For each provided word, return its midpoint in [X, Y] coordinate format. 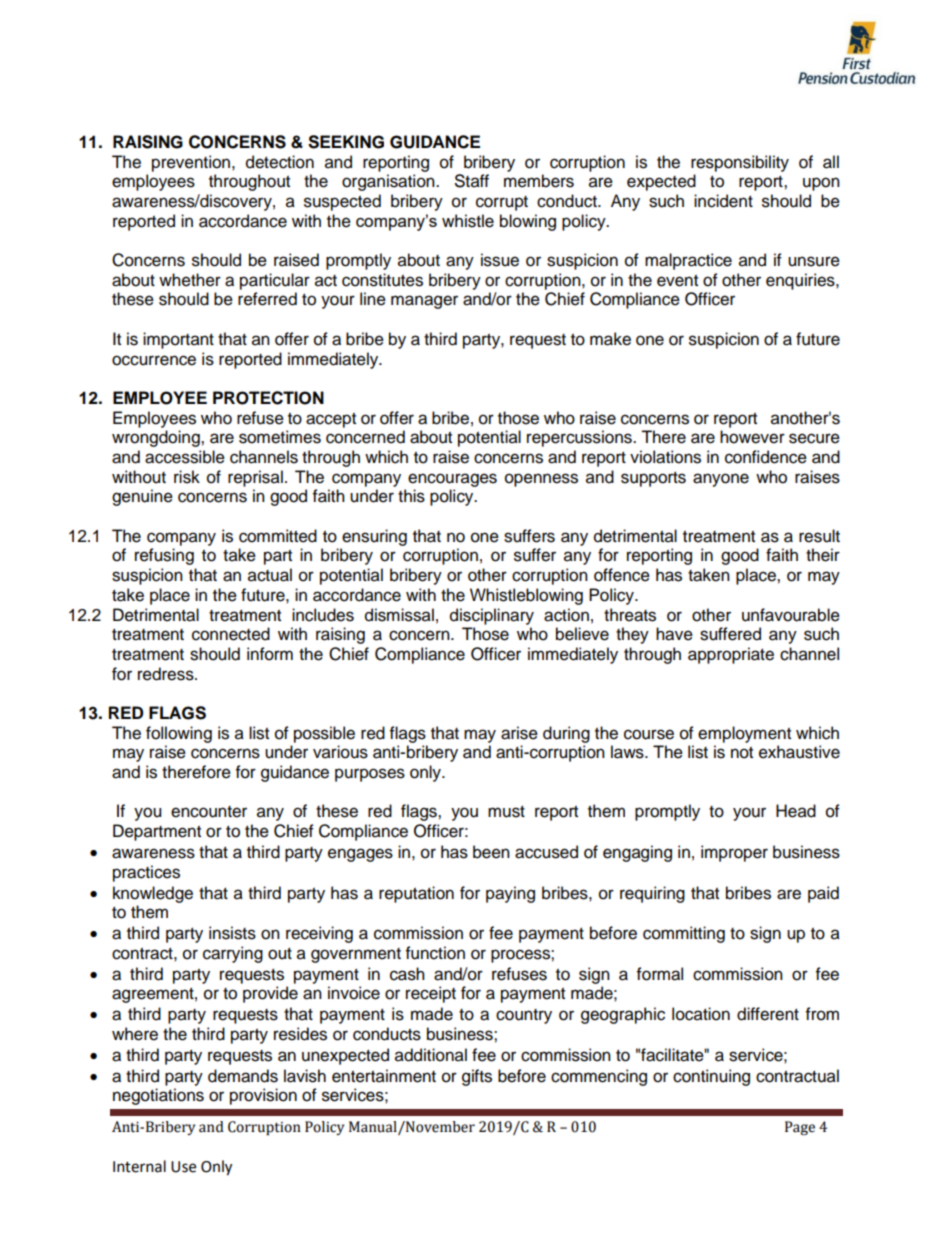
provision [263, 1096]
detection [280, 162]
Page [800, 1128]
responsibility [740, 163]
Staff [472, 181]
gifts [477, 1077]
